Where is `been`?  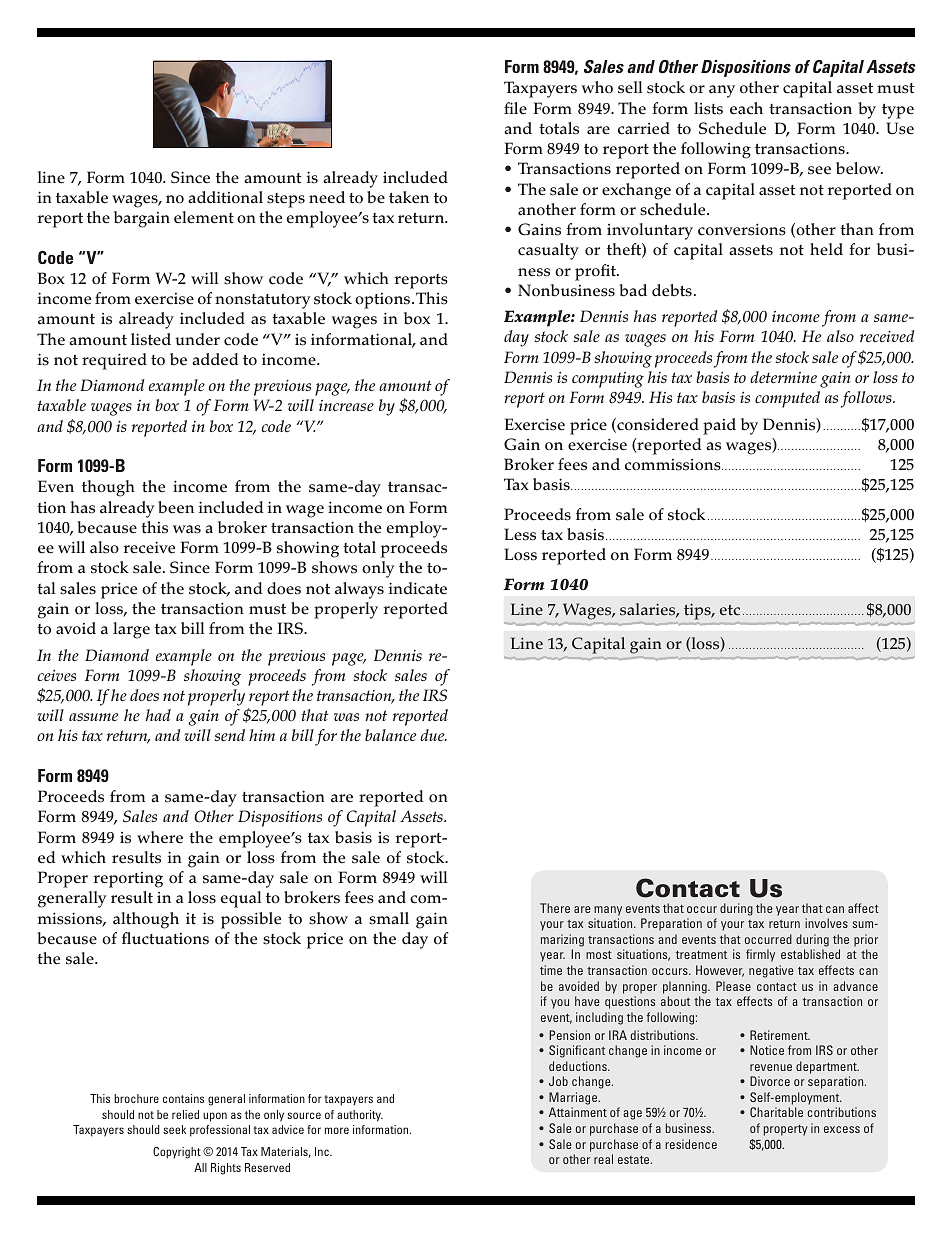
been is located at coordinates (176, 507).
